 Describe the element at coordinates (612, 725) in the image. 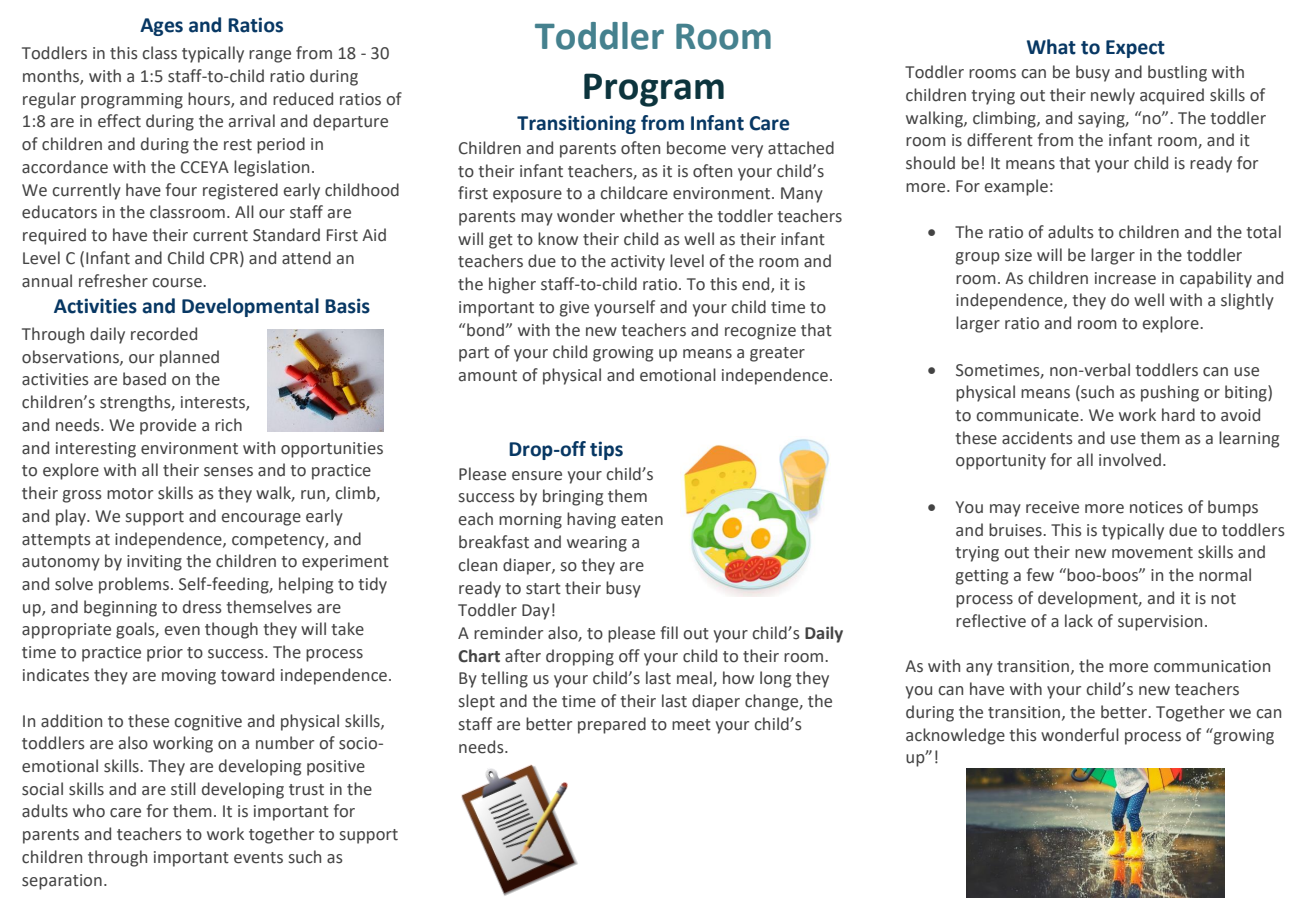

I see `prepared` at that location.
